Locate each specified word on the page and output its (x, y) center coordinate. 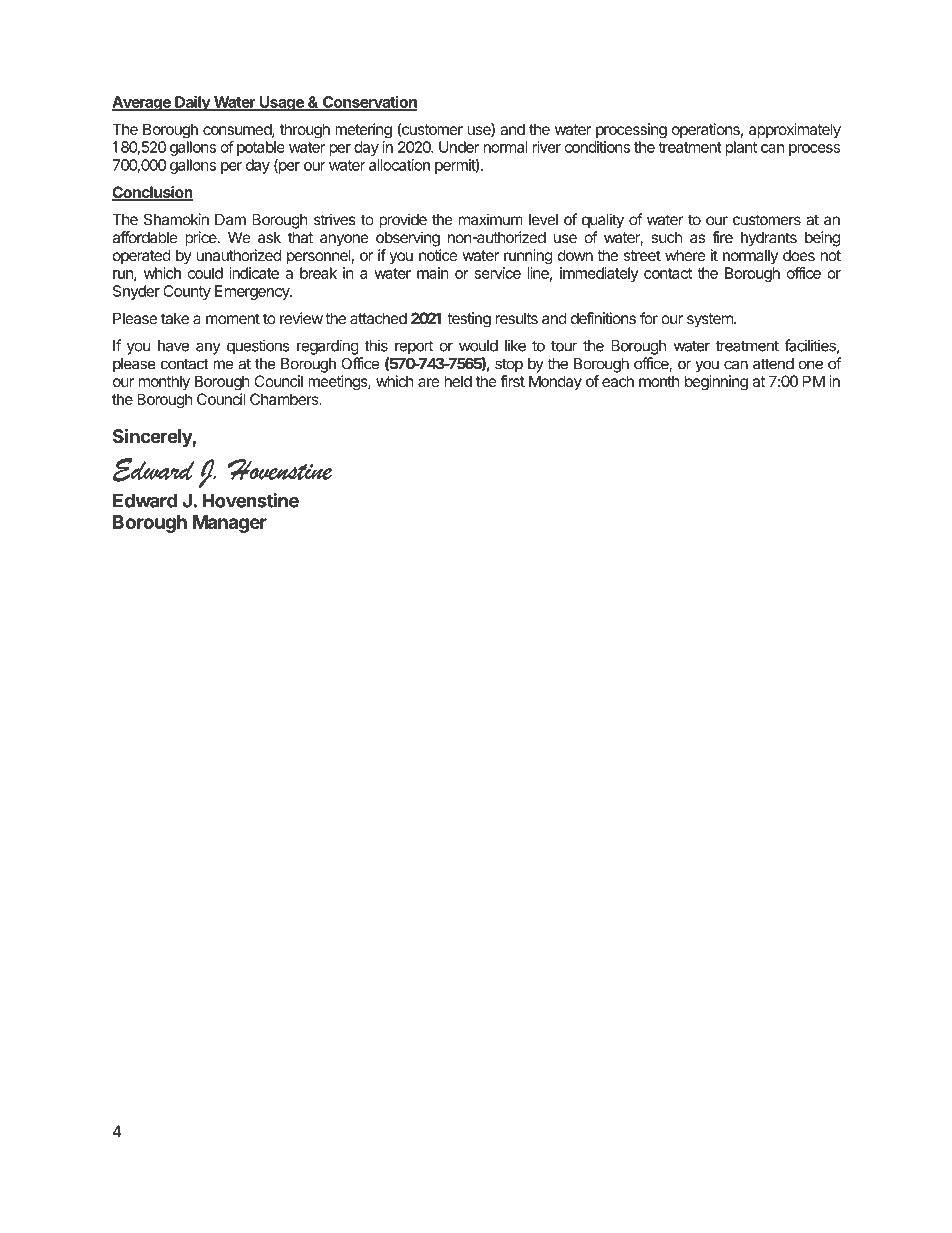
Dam (230, 220)
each (618, 381)
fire (722, 237)
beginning (716, 383)
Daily (192, 103)
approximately (795, 130)
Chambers (285, 399)
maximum (491, 219)
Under (459, 147)
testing (469, 320)
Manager (230, 524)
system (711, 320)
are (428, 382)
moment (233, 318)
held (458, 381)
